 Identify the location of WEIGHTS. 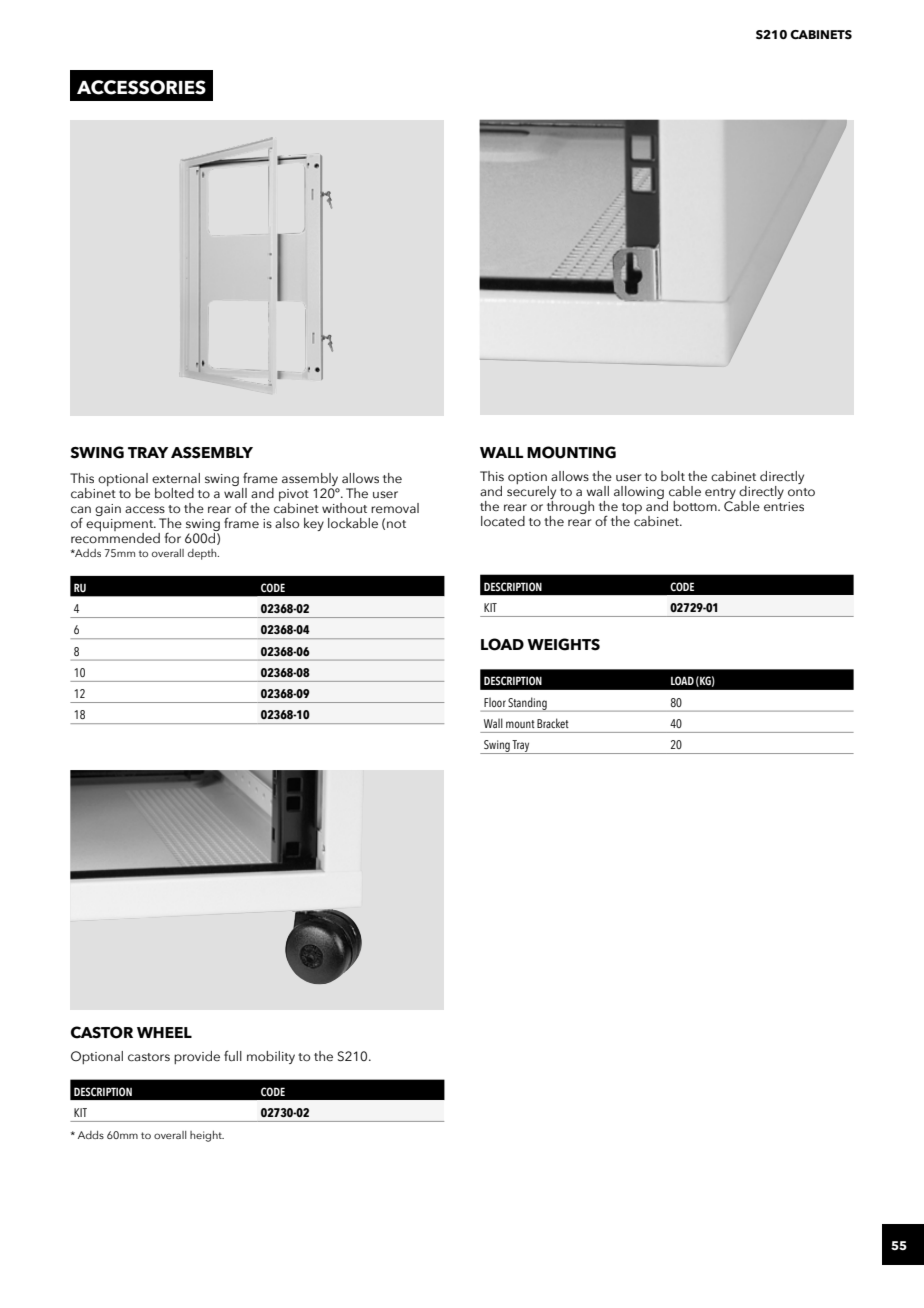
(563, 644).
